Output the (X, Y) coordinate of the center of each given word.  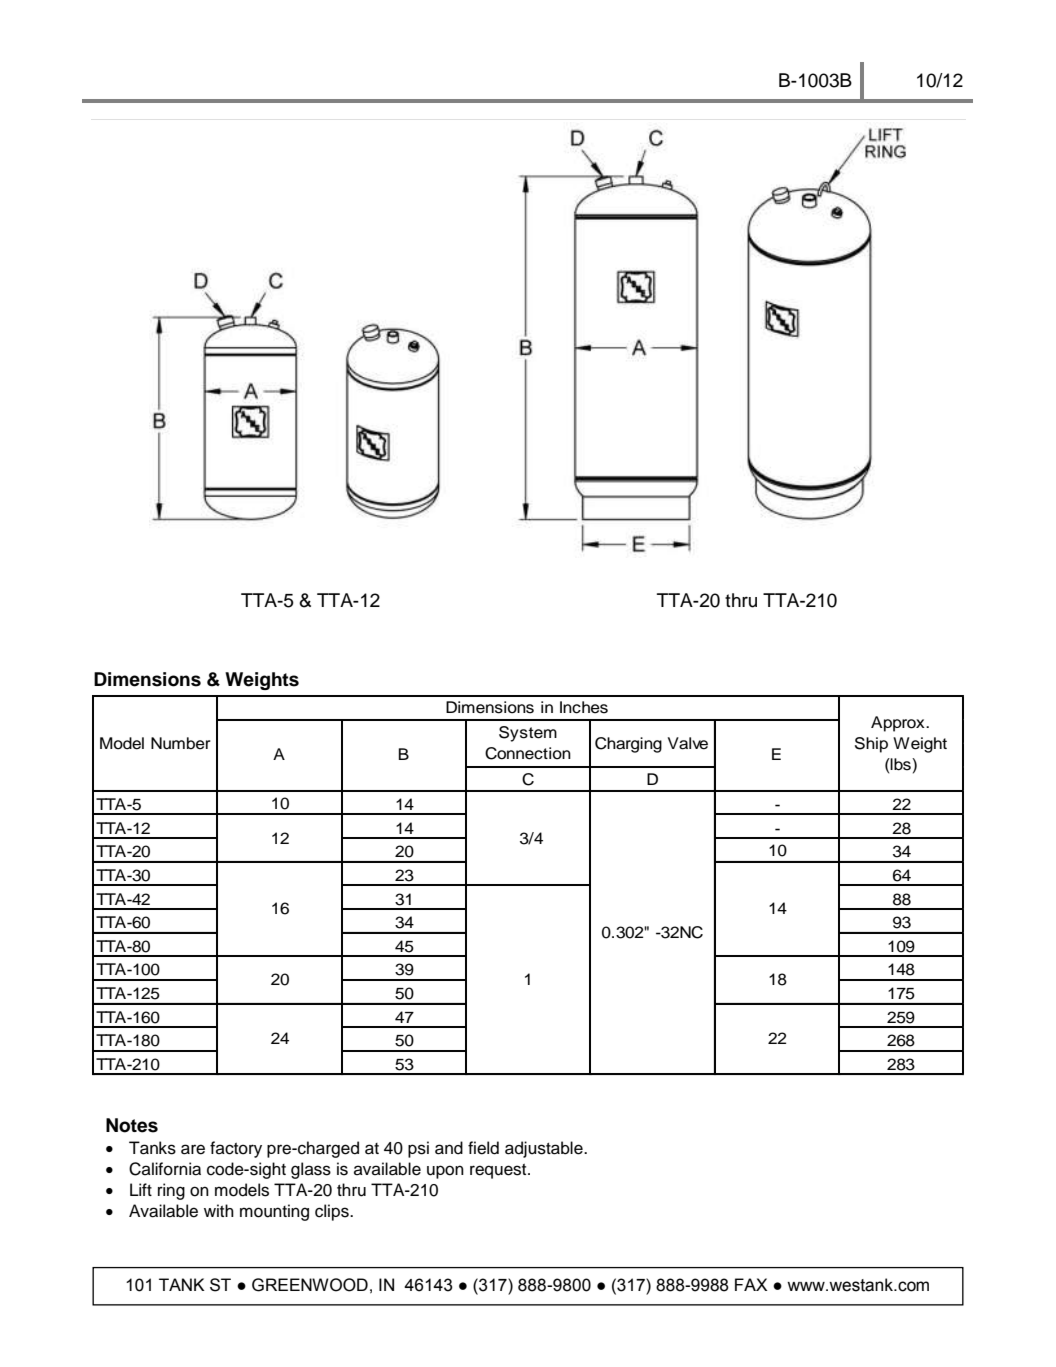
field (483, 1148)
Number (181, 743)
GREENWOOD (310, 1285)
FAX (751, 1284)
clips (333, 1212)
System (528, 734)
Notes (132, 1125)
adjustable (545, 1149)
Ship (871, 745)
